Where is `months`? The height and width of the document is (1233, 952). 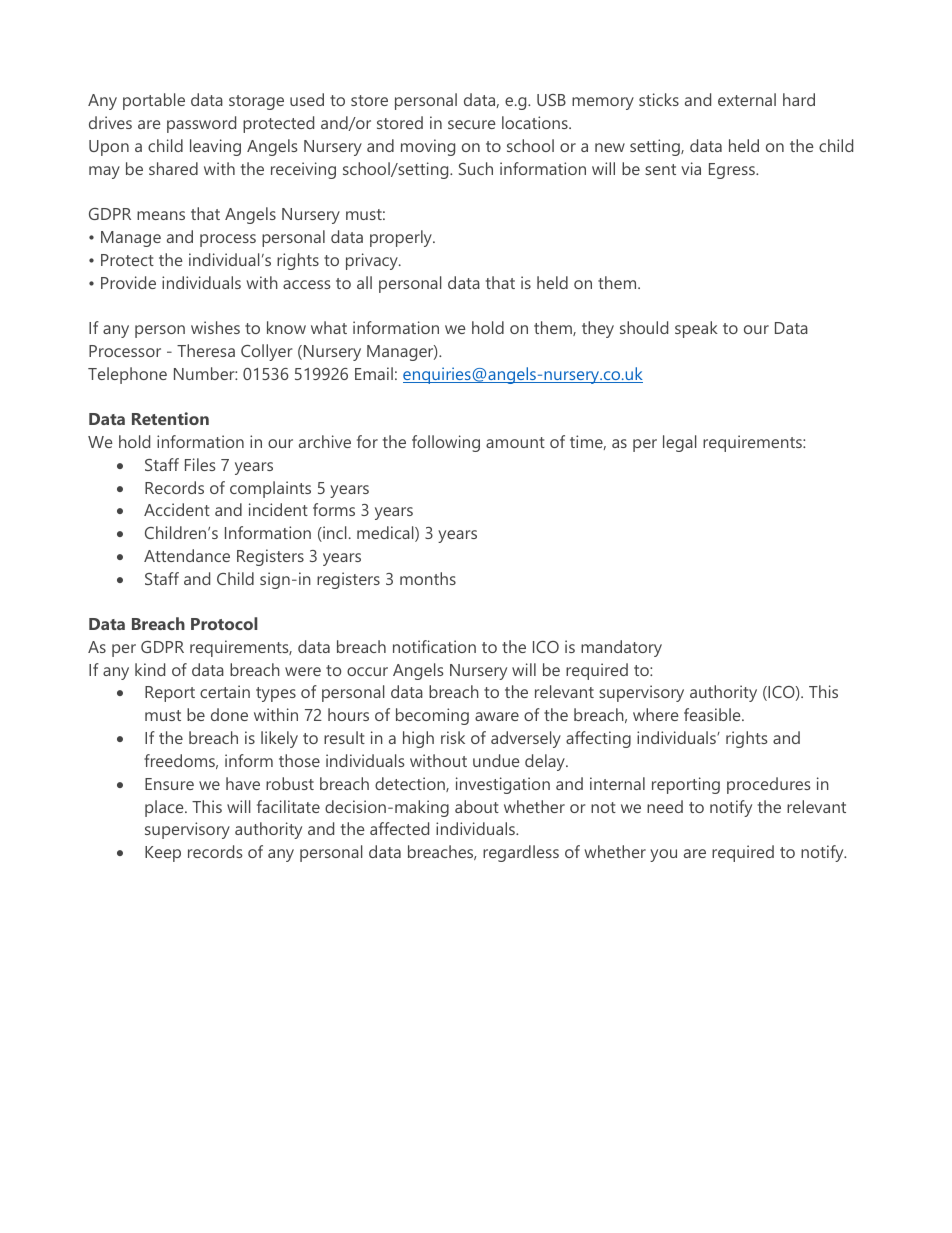
months is located at coordinates (428, 578).
